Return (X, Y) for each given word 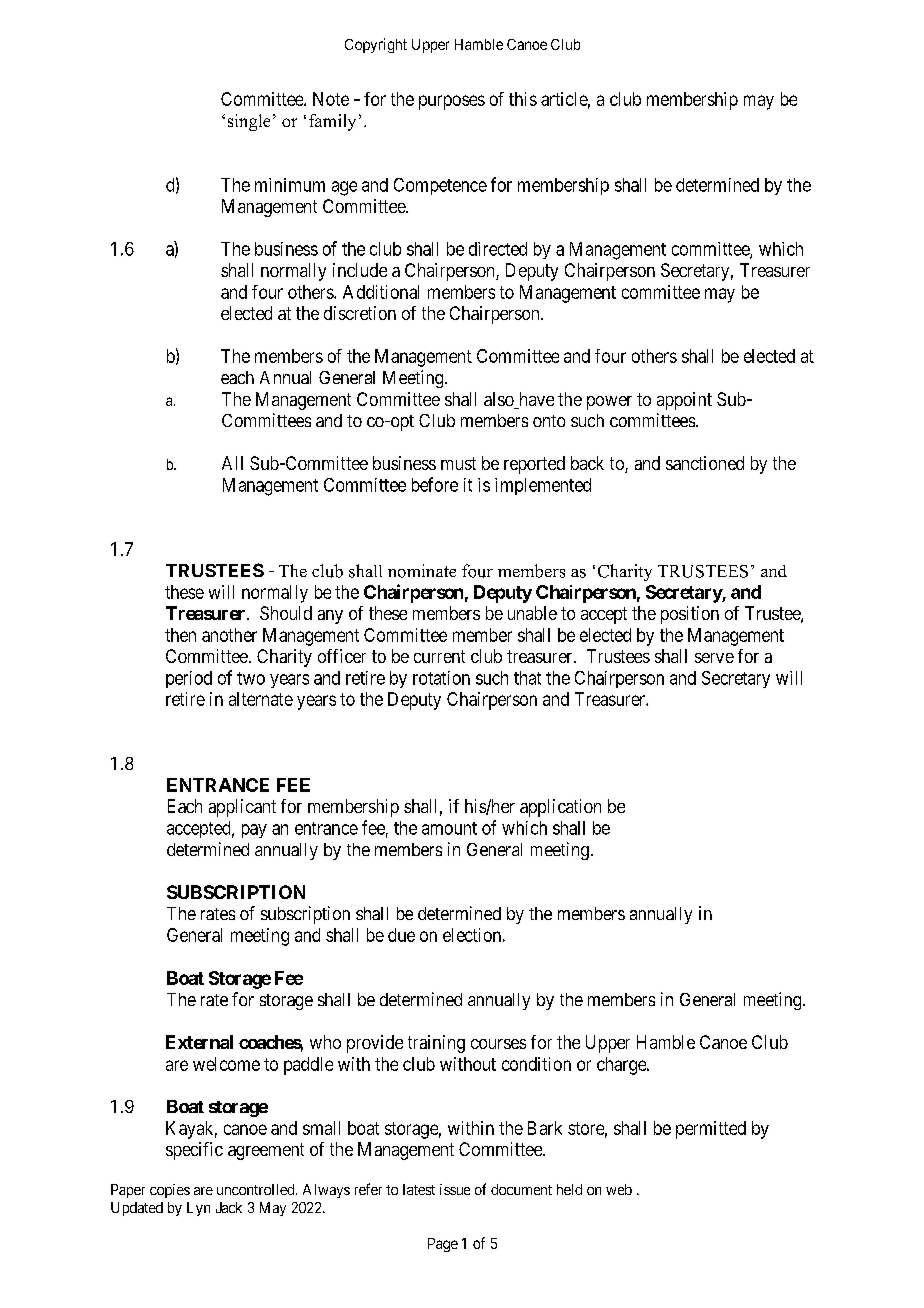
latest (419, 1189)
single (249, 122)
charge (622, 1066)
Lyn (198, 1209)
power (609, 403)
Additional (381, 292)
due (401, 935)
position (690, 615)
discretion (360, 313)
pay (254, 831)
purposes (452, 102)
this (523, 99)
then (180, 635)
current (439, 656)
